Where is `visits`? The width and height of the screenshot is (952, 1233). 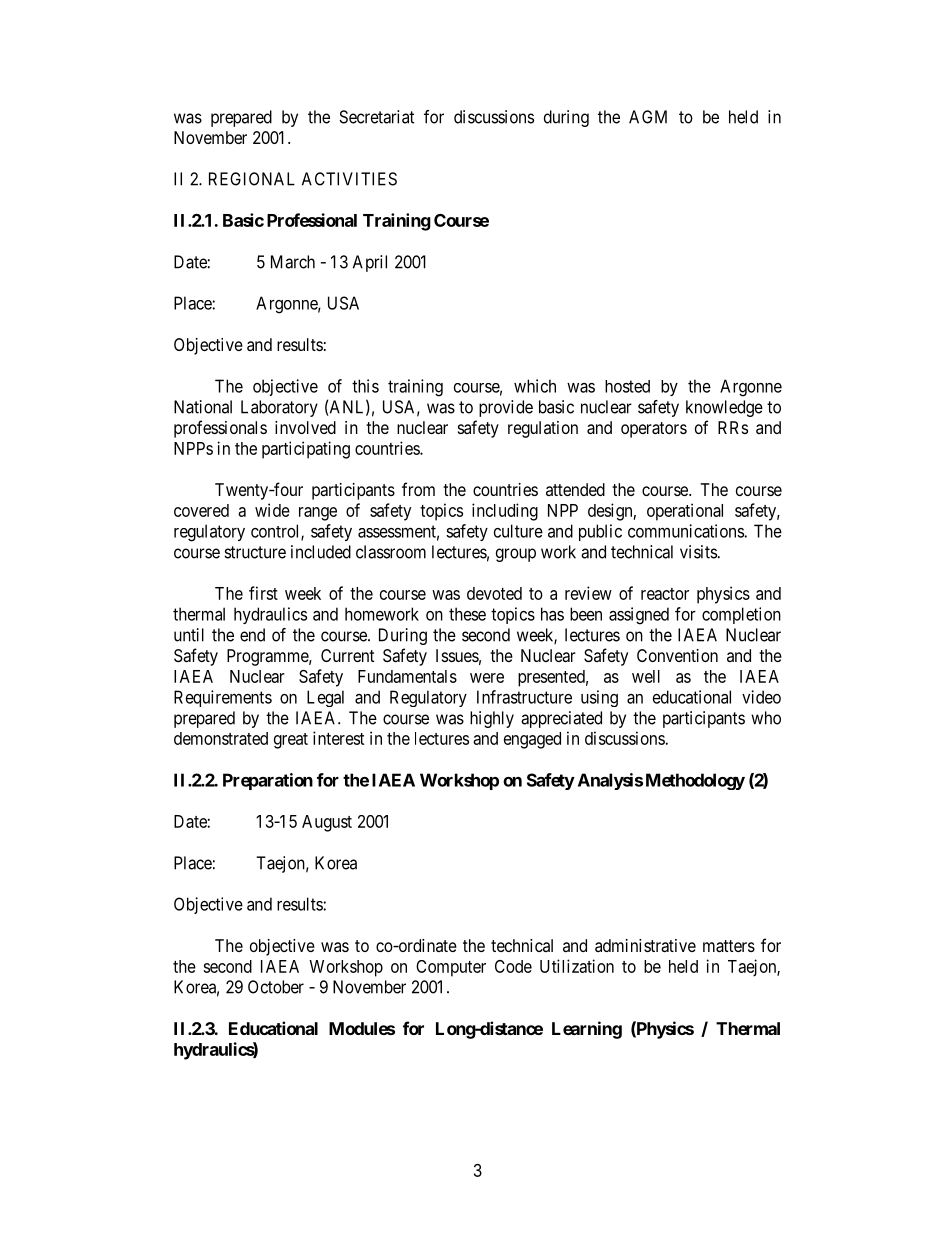 visits is located at coordinates (698, 552).
